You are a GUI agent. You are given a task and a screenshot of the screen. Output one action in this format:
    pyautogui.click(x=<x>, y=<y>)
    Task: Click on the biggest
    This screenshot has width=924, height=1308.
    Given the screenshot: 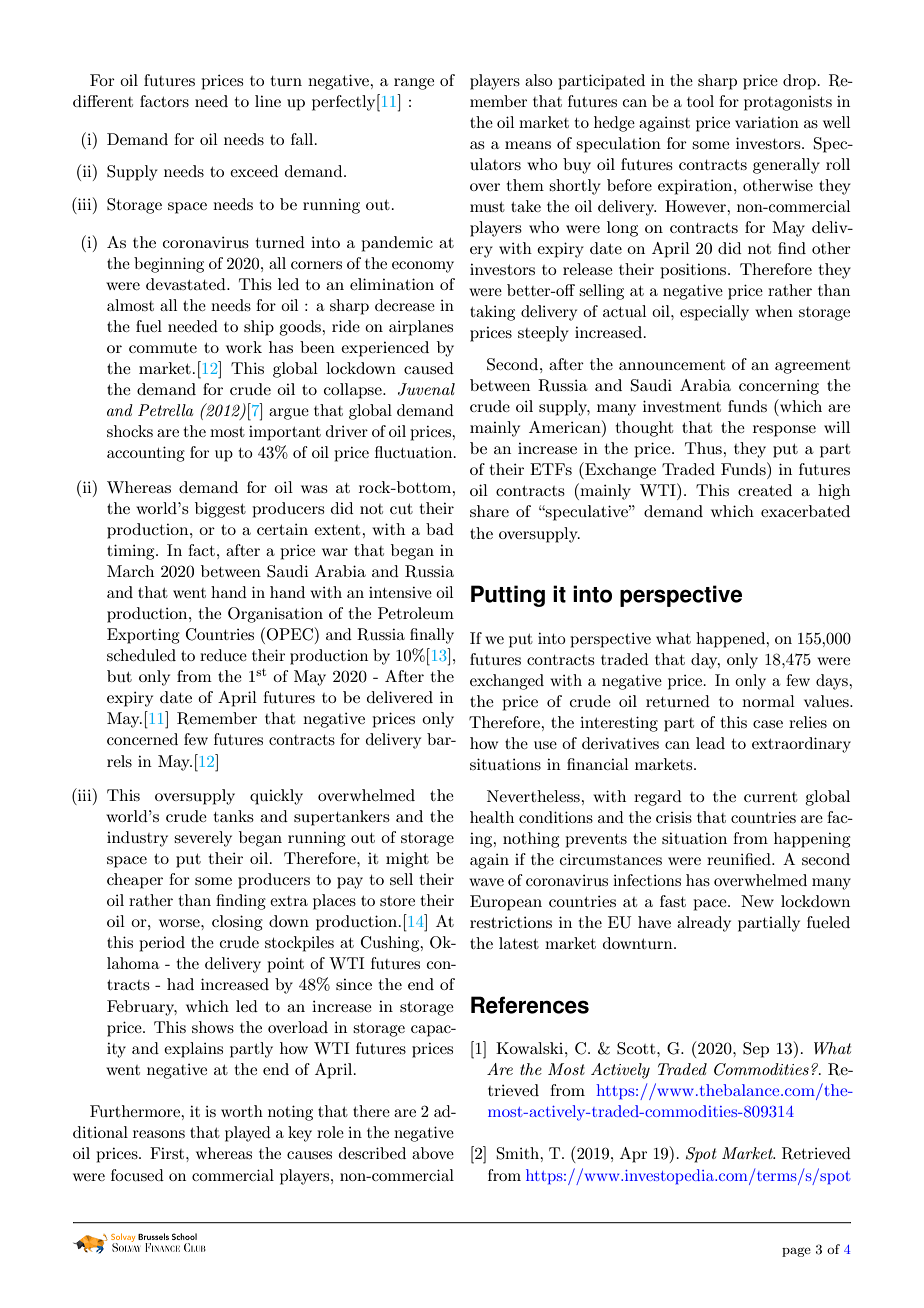 What is the action you would take?
    pyautogui.click(x=220, y=510)
